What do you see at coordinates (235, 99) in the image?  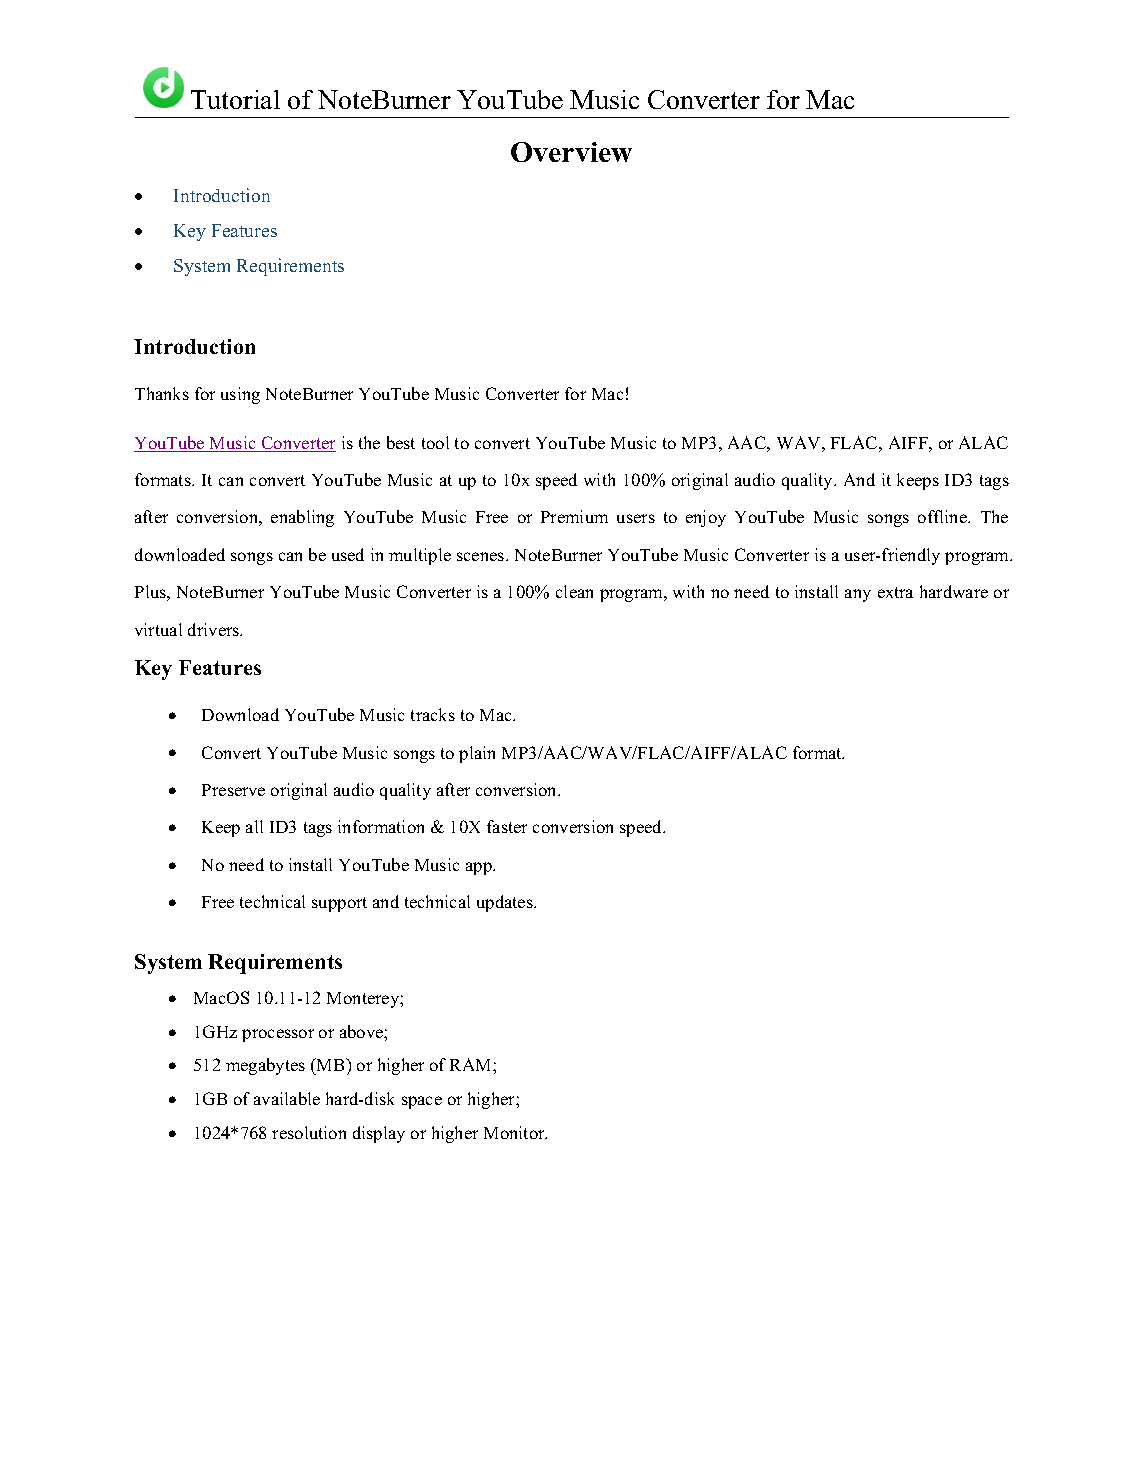 I see `Tutorial` at bounding box center [235, 99].
